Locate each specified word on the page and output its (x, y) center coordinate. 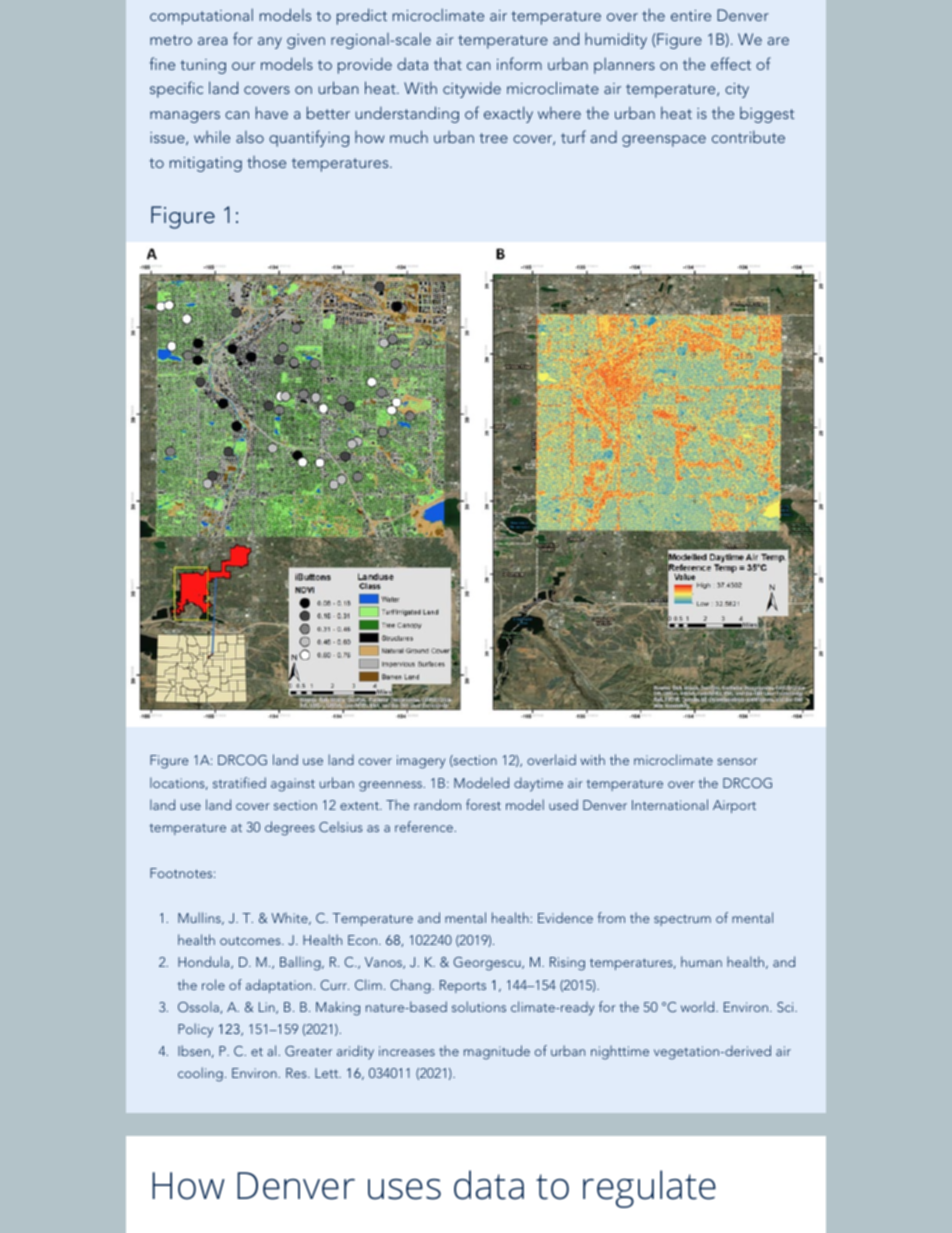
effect (731, 63)
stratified (239, 782)
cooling (200, 1074)
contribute (748, 137)
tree (493, 138)
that (448, 63)
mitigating (206, 164)
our (243, 66)
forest (483, 804)
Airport (734, 806)
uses (404, 1189)
